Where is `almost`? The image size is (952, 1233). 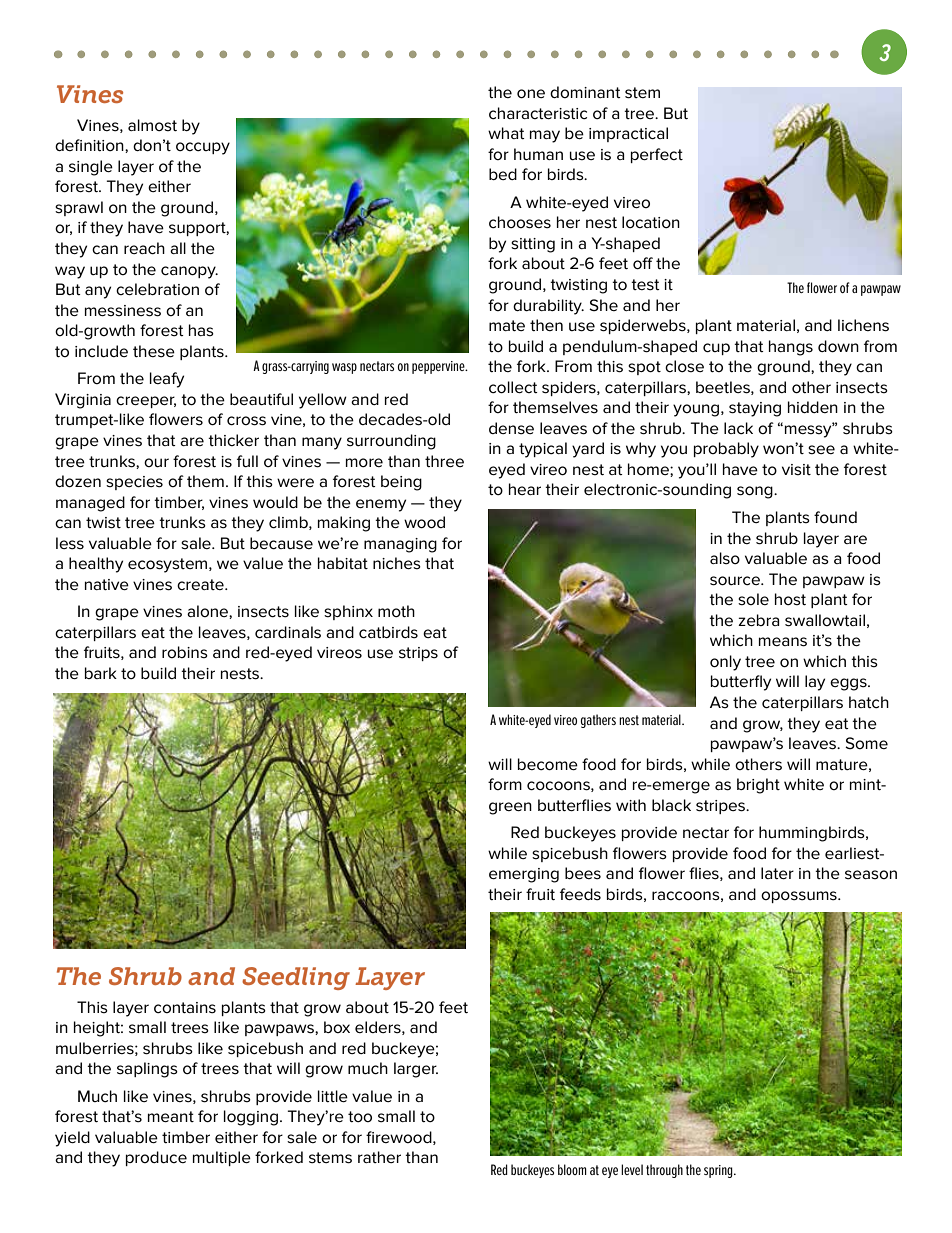 almost is located at coordinates (152, 125).
